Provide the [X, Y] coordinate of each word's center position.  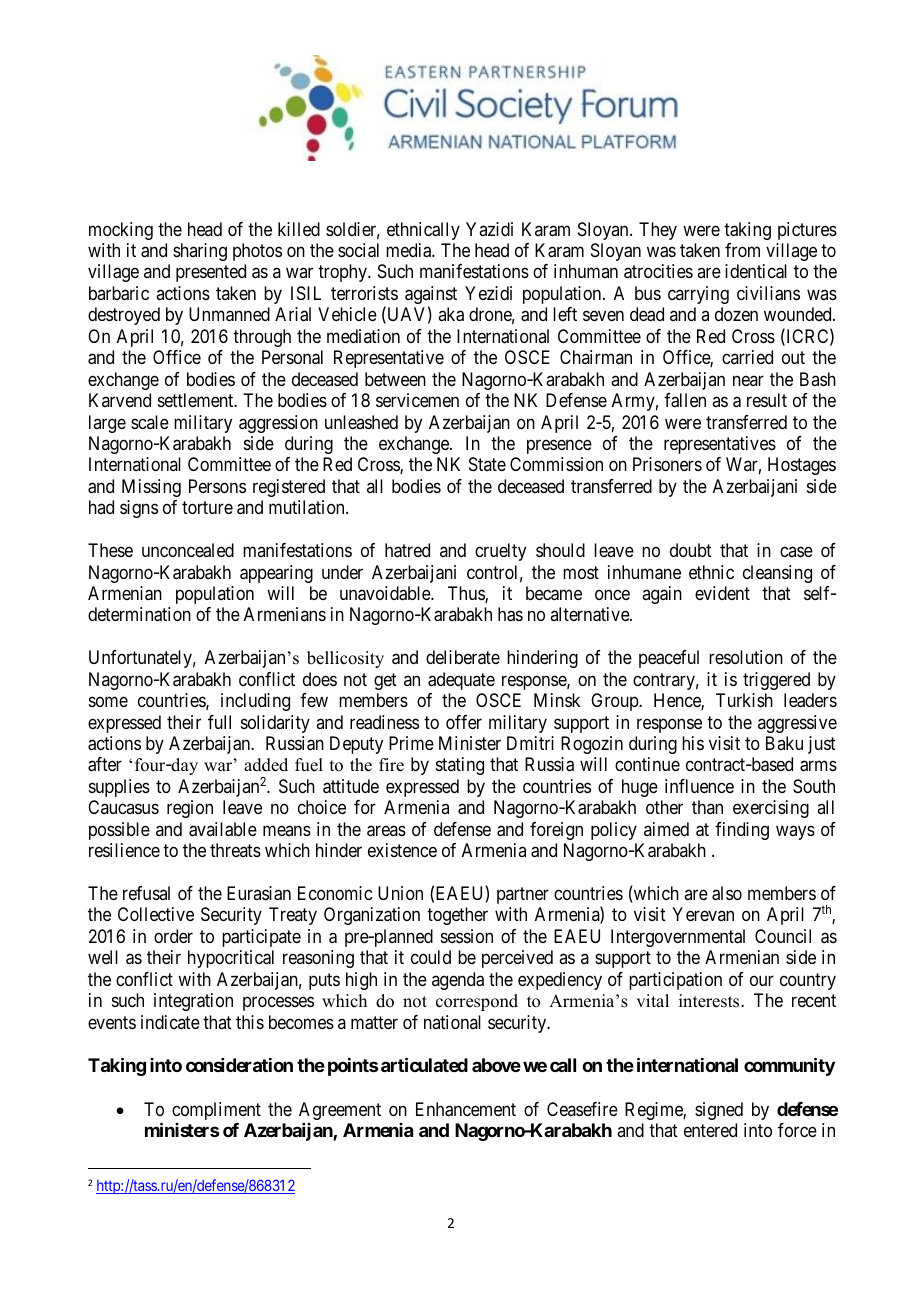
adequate [461, 681]
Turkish [744, 700]
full [219, 722]
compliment [216, 1111]
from [742, 250]
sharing [200, 252]
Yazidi [489, 229]
